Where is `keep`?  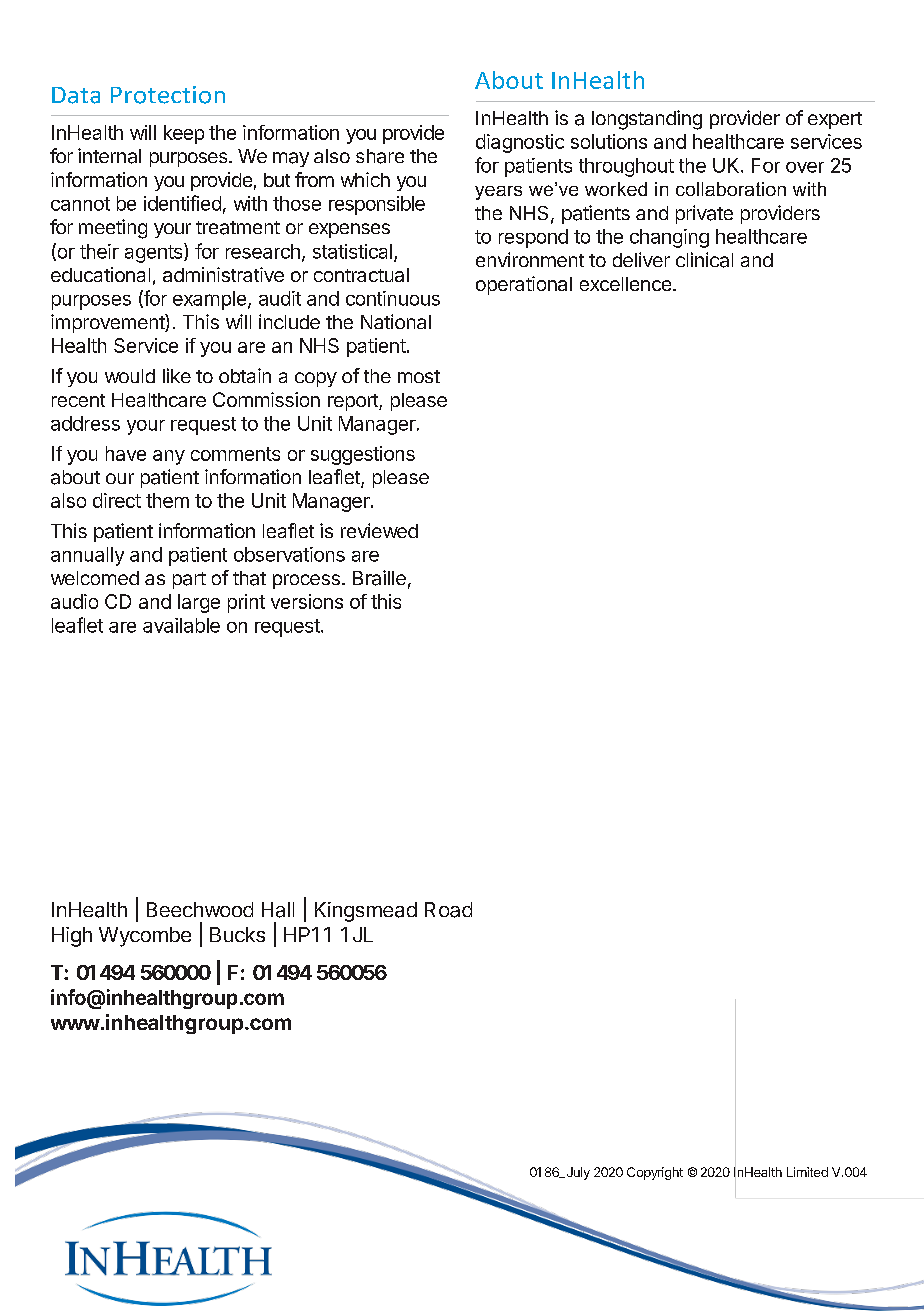
keep is located at coordinates (184, 134).
